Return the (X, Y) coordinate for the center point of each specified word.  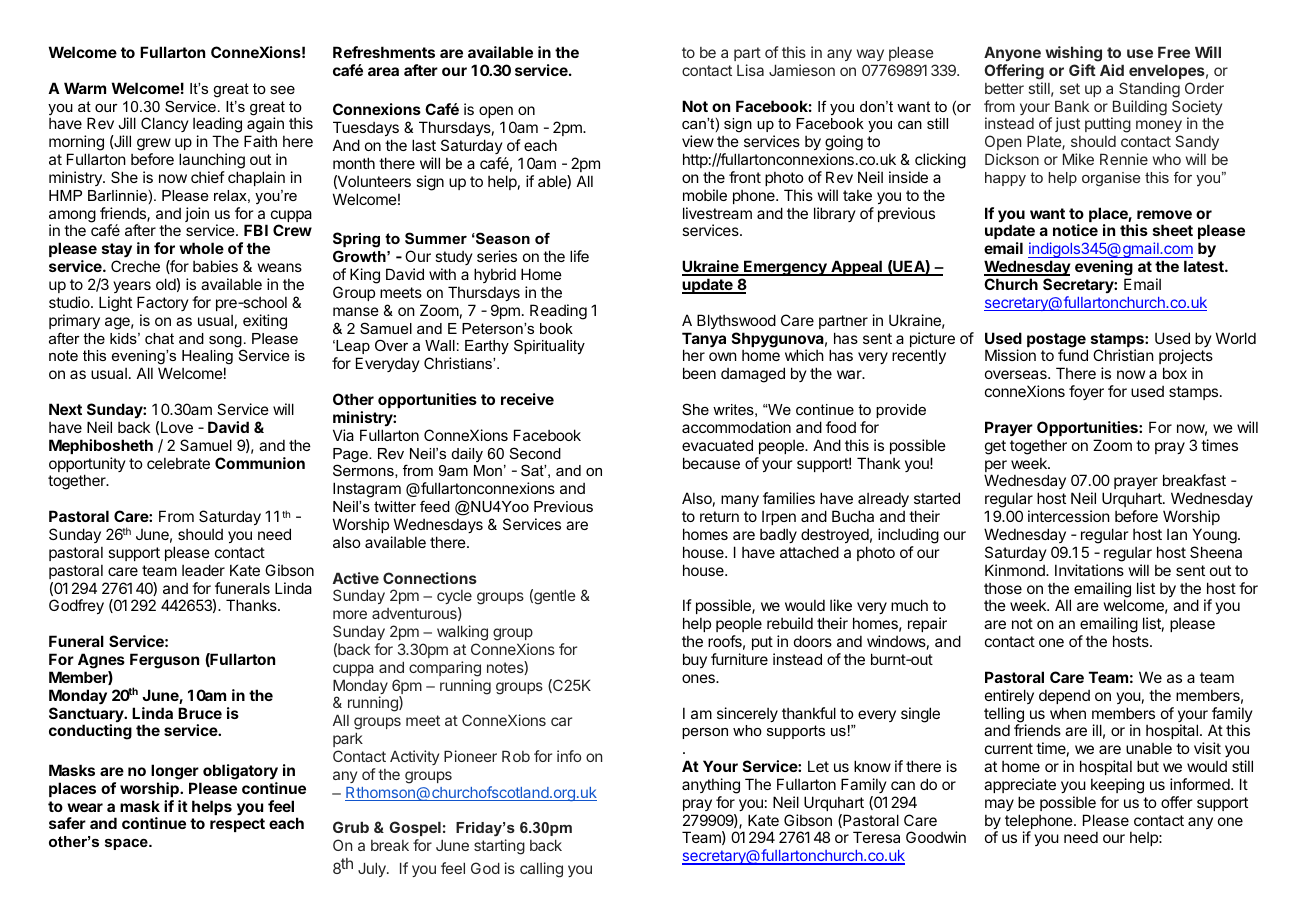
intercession (1069, 516)
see (282, 90)
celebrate (178, 463)
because (711, 463)
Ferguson (164, 661)
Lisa (750, 70)
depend (1064, 696)
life (579, 256)
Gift (1082, 70)
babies (215, 266)
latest (1205, 266)
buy (695, 660)
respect (237, 825)
